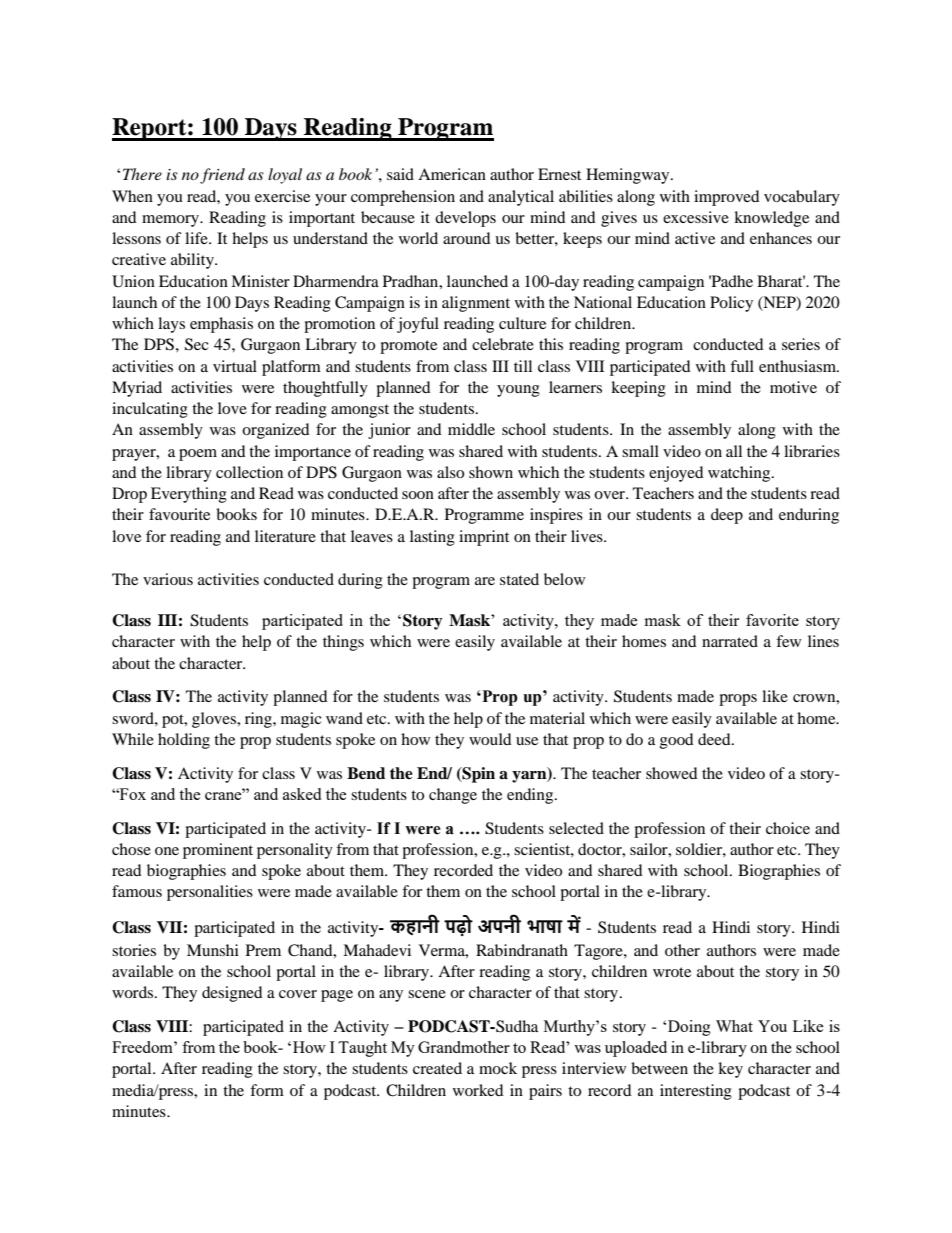  I want to click on narrated, so click(730, 641).
